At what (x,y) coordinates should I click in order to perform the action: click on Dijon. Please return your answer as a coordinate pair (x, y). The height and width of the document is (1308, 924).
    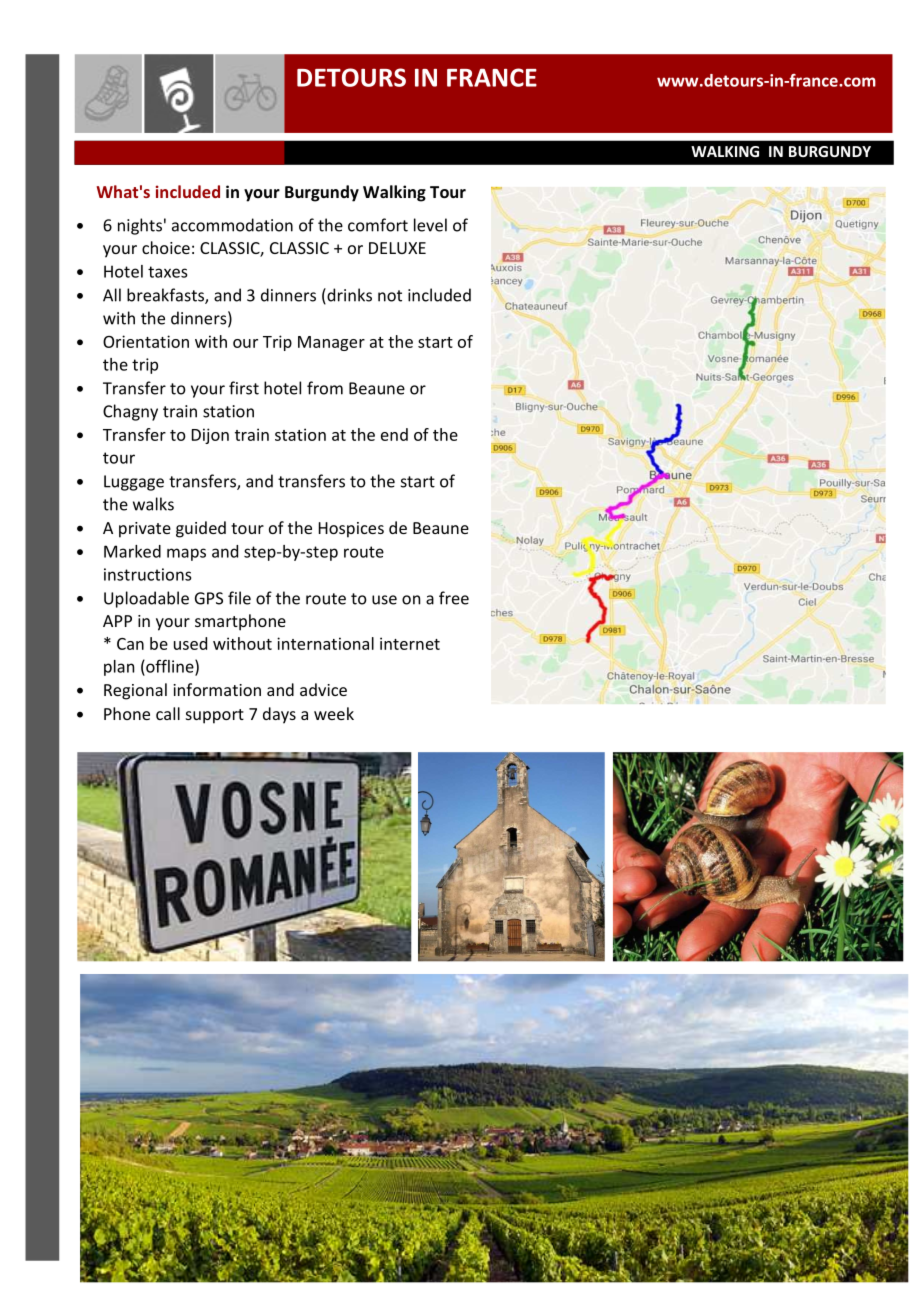
    Looking at the image, I should click on (210, 436).
